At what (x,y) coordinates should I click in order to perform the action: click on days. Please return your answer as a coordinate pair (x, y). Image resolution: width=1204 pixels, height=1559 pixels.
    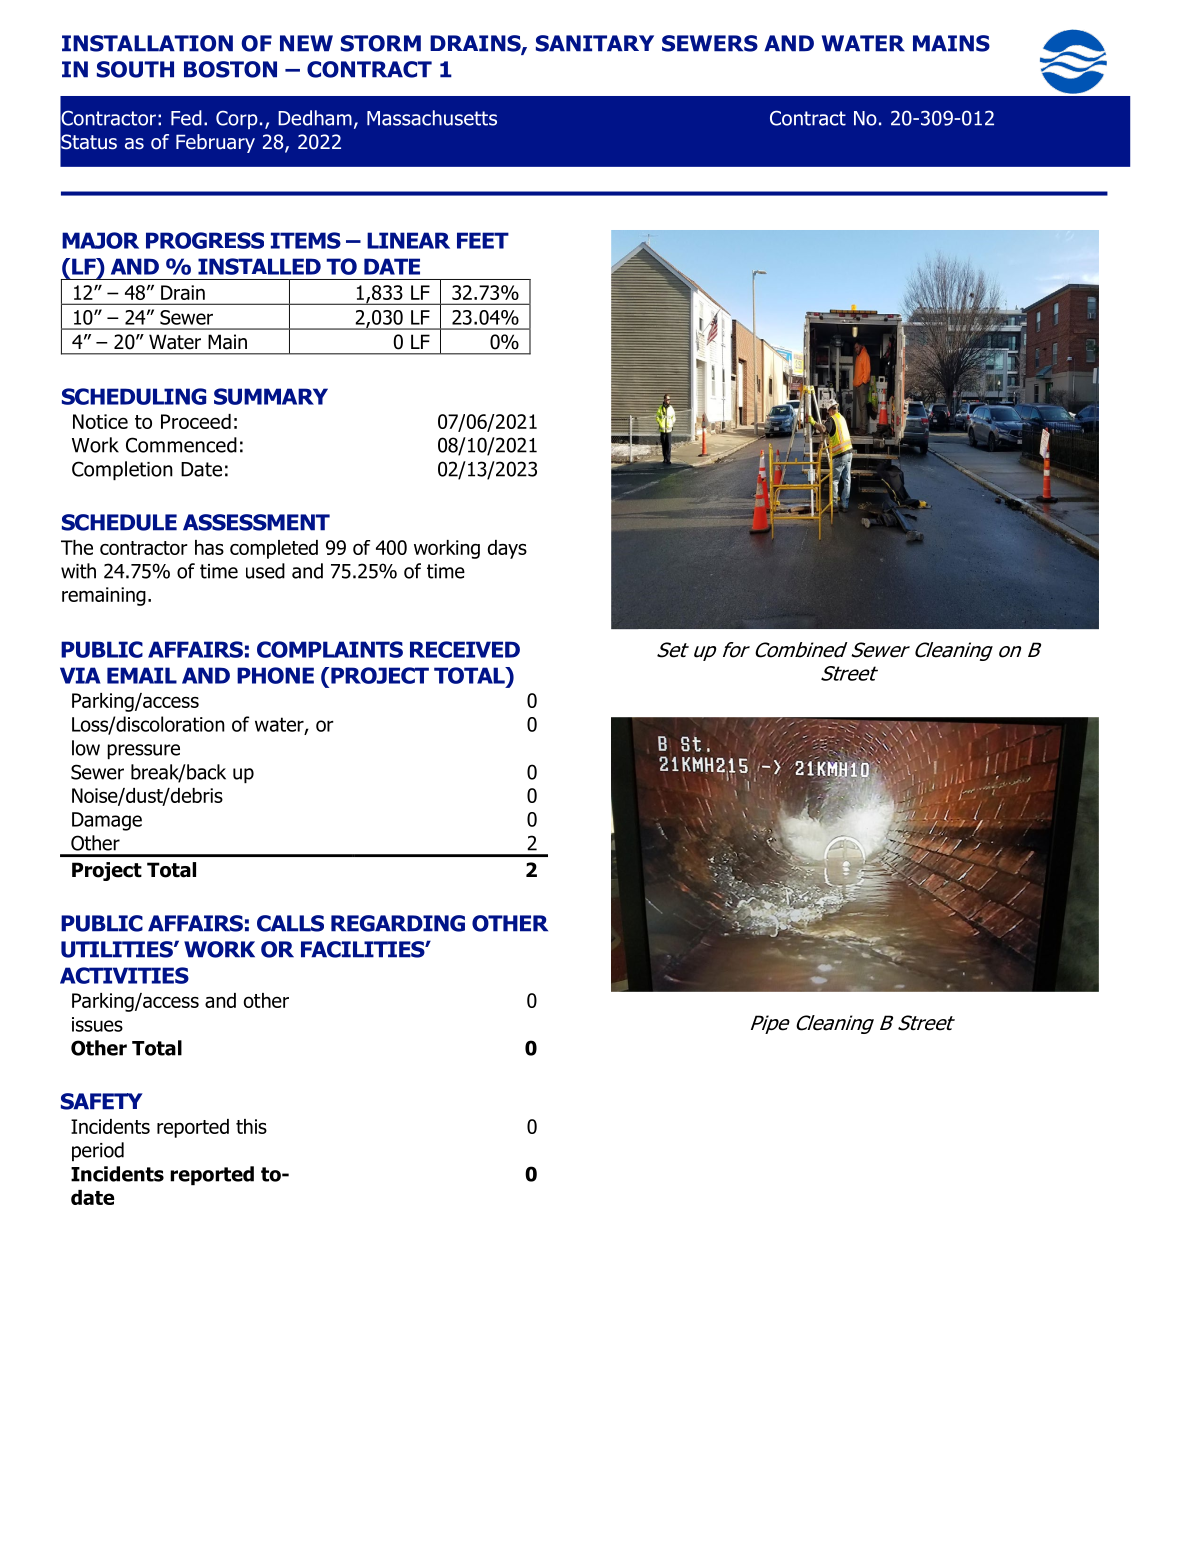
    Looking at the image, I should click on (507, 549).
